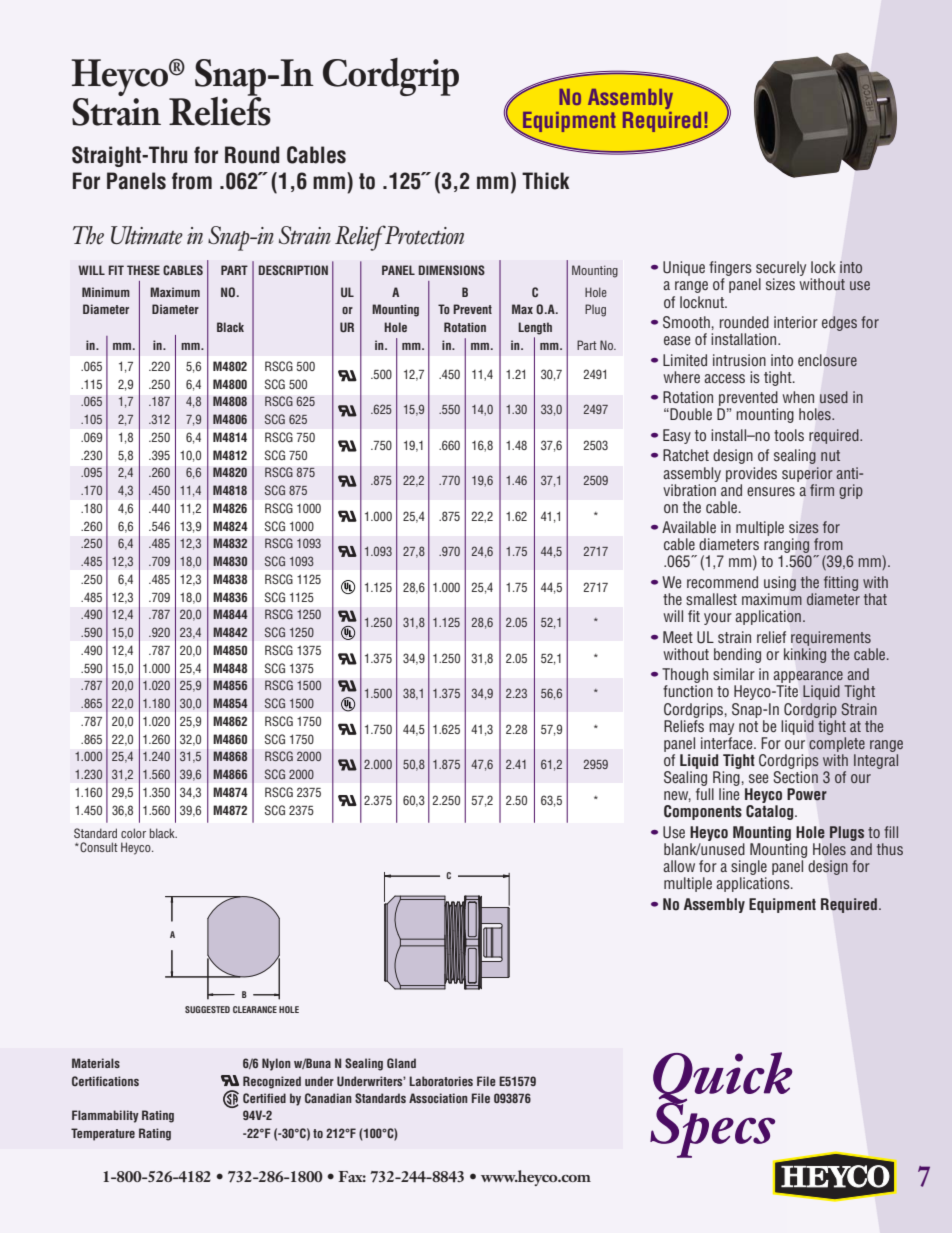  I want to click on Length, so click(535, 328).
